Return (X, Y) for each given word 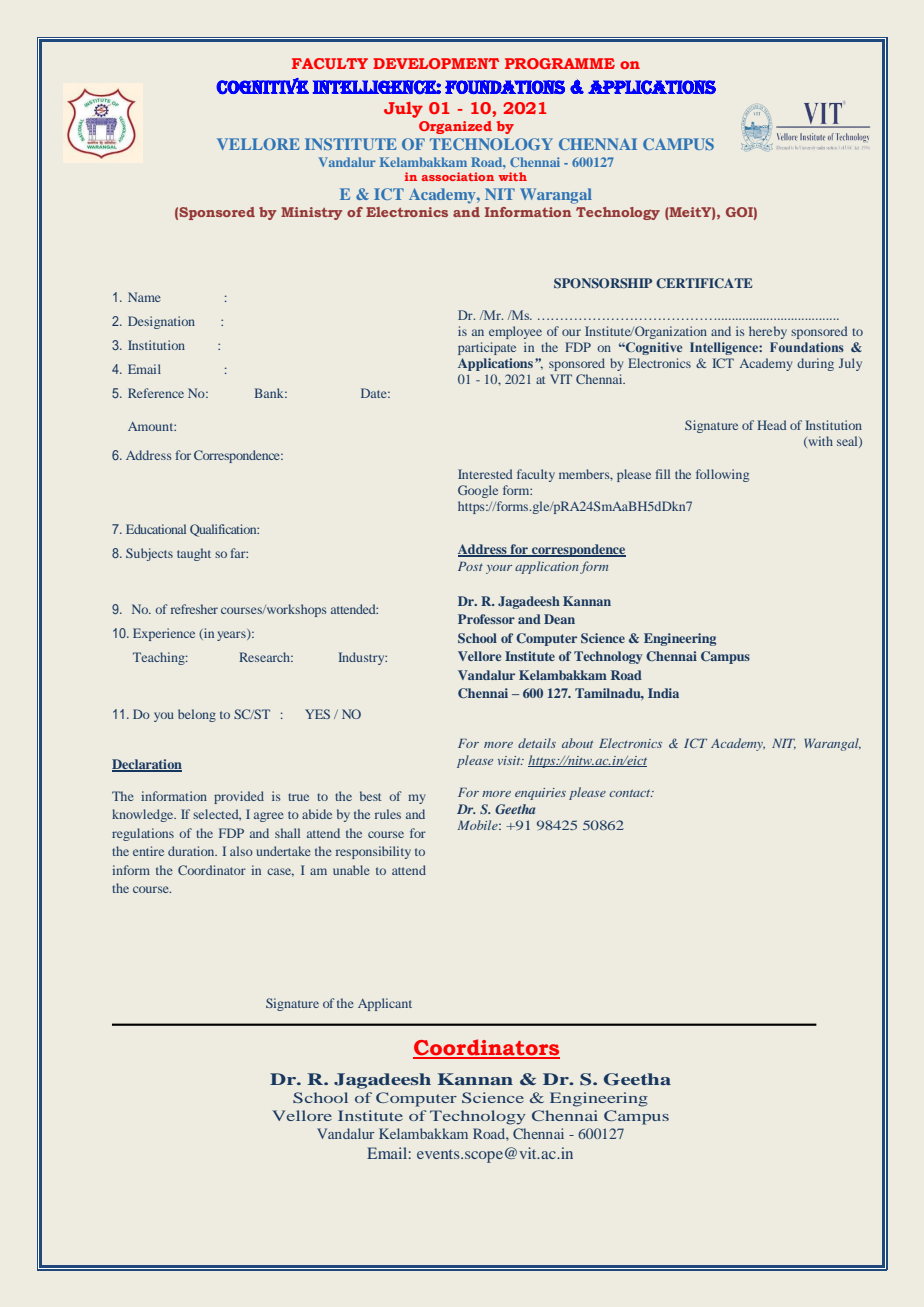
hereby (768, 332)
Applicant (385, 1004)
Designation (161, 322)
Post (470, 566)
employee (515, 332)
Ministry (312, 213)
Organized (455, 127)
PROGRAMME (560, 63)
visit (510, 760)
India (663, 693)
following (722, 475)
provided (239, 797)
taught (194, 554)
